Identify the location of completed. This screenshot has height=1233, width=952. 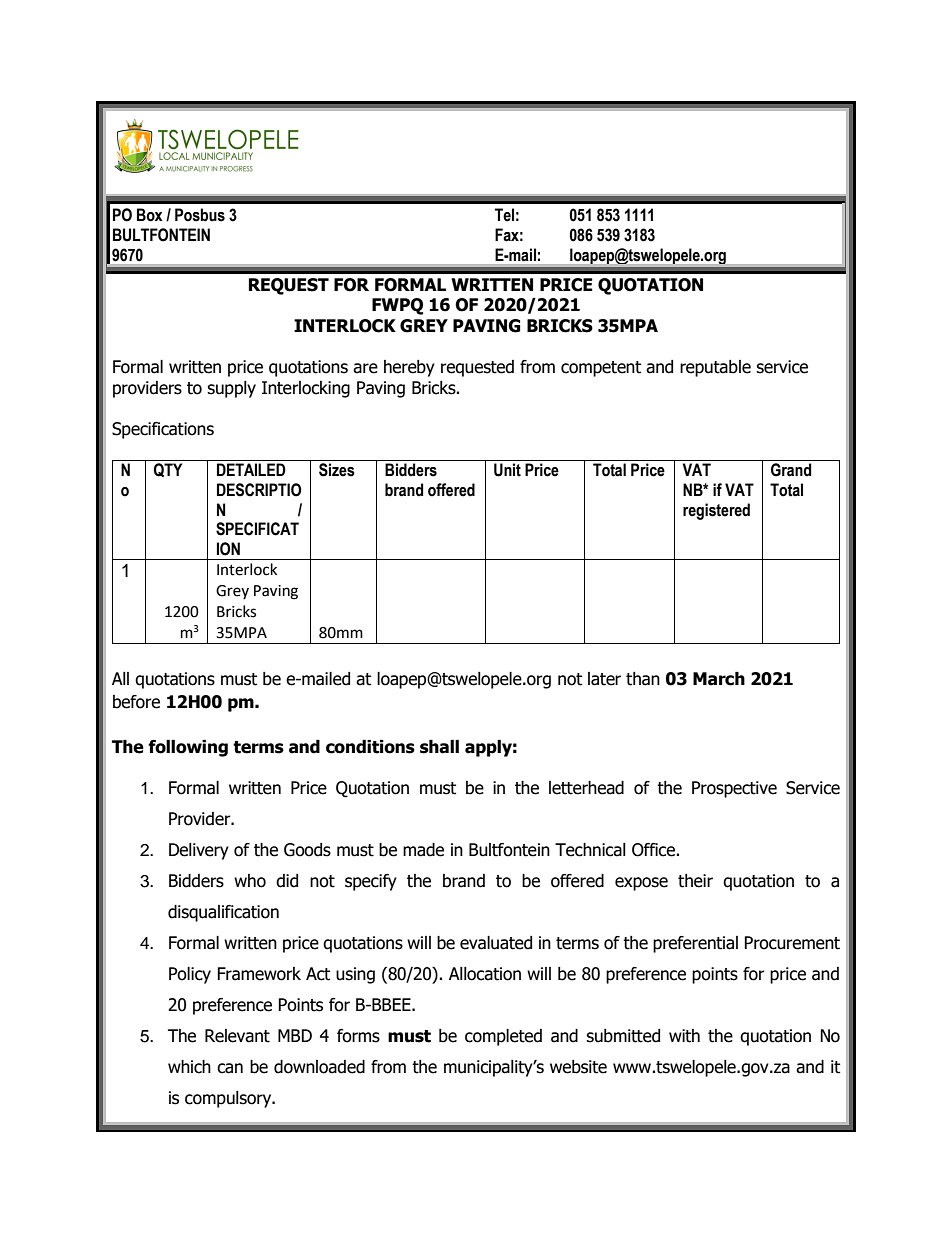
(503, 1037).
